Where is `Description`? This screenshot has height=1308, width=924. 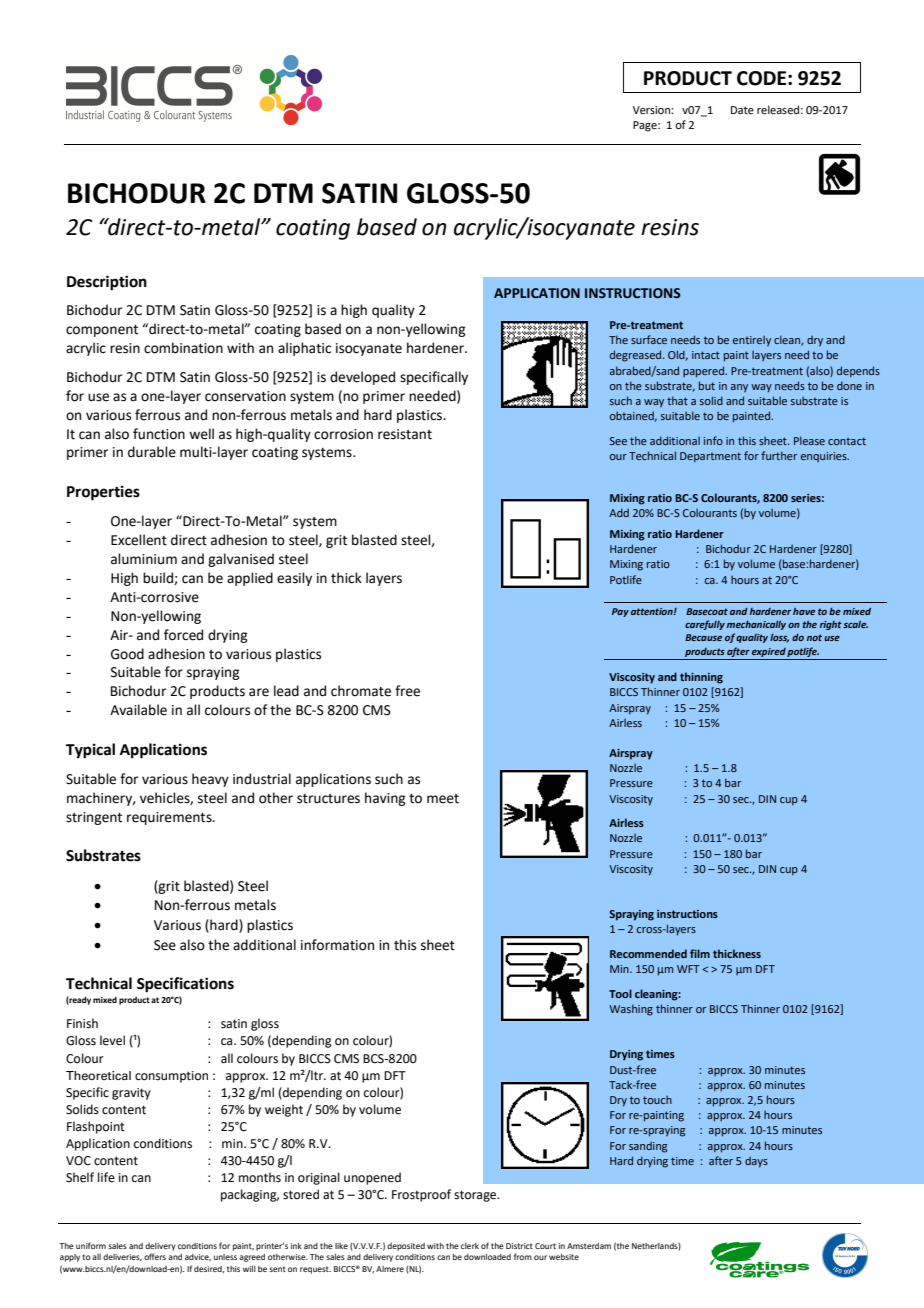 Description is located at coordinates (107, 283).
